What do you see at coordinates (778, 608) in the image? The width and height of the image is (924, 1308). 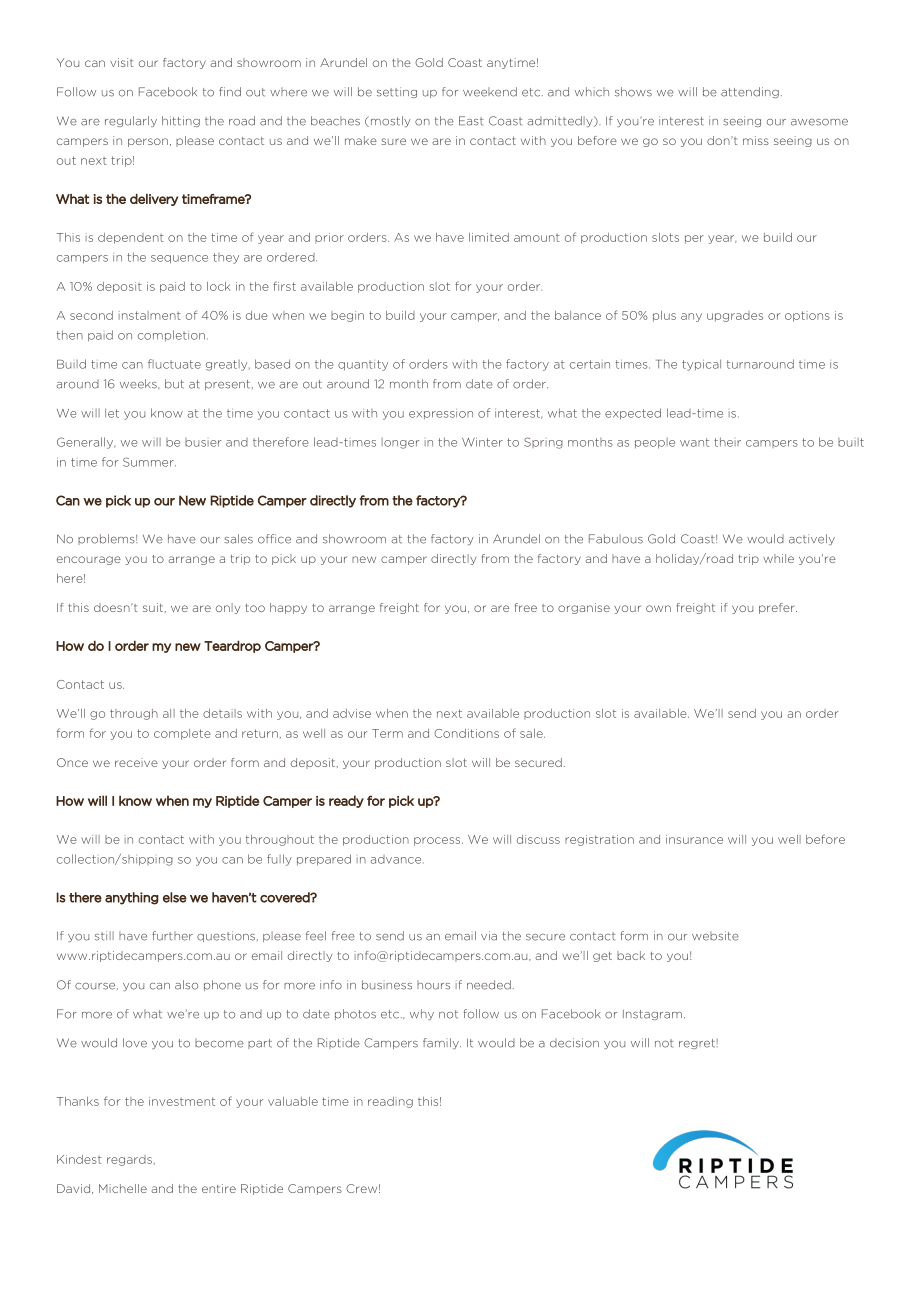 I see `prefer` at bounding box center [778, 608].
